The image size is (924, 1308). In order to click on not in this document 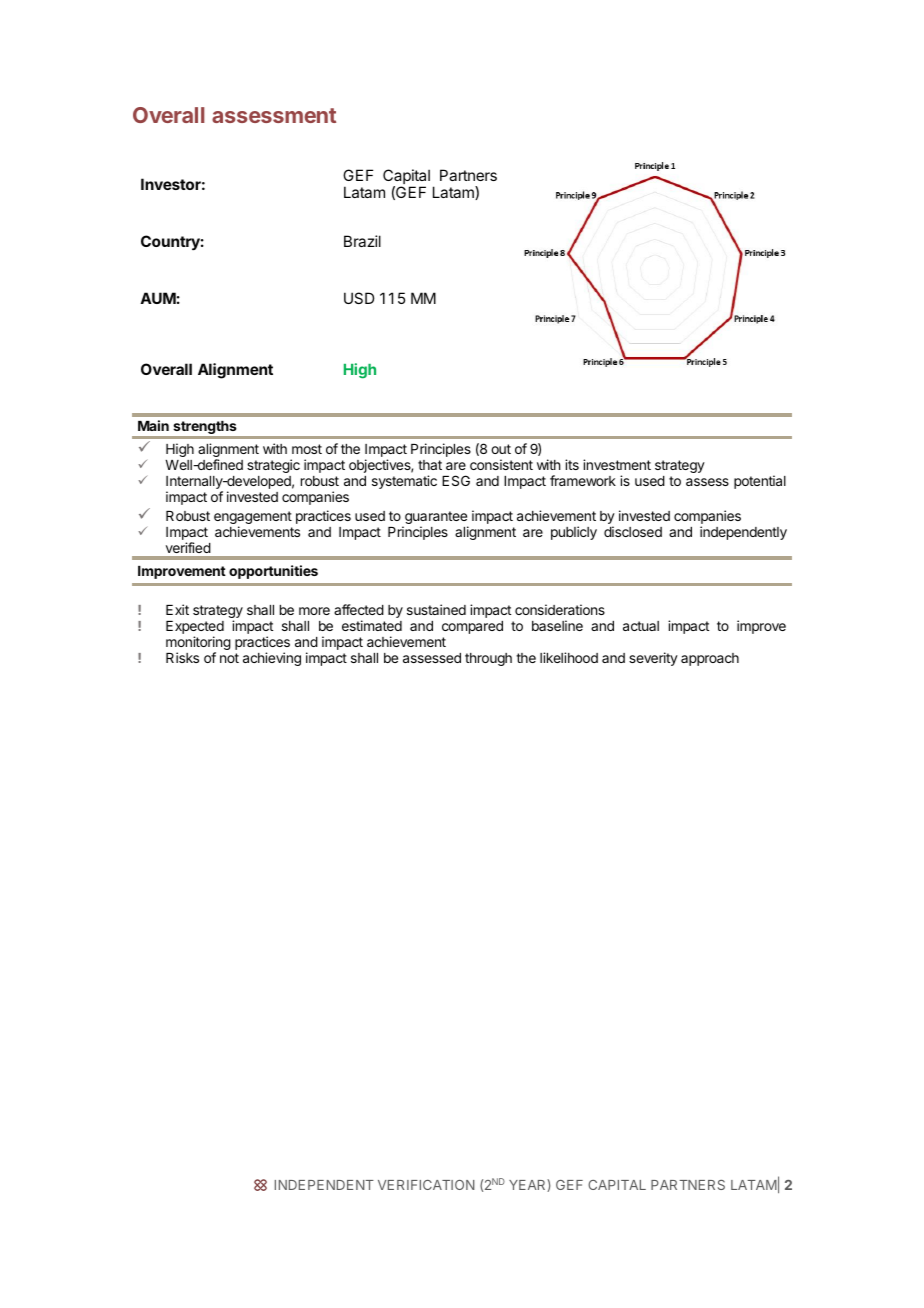, I will do `click(229, 658)`.
